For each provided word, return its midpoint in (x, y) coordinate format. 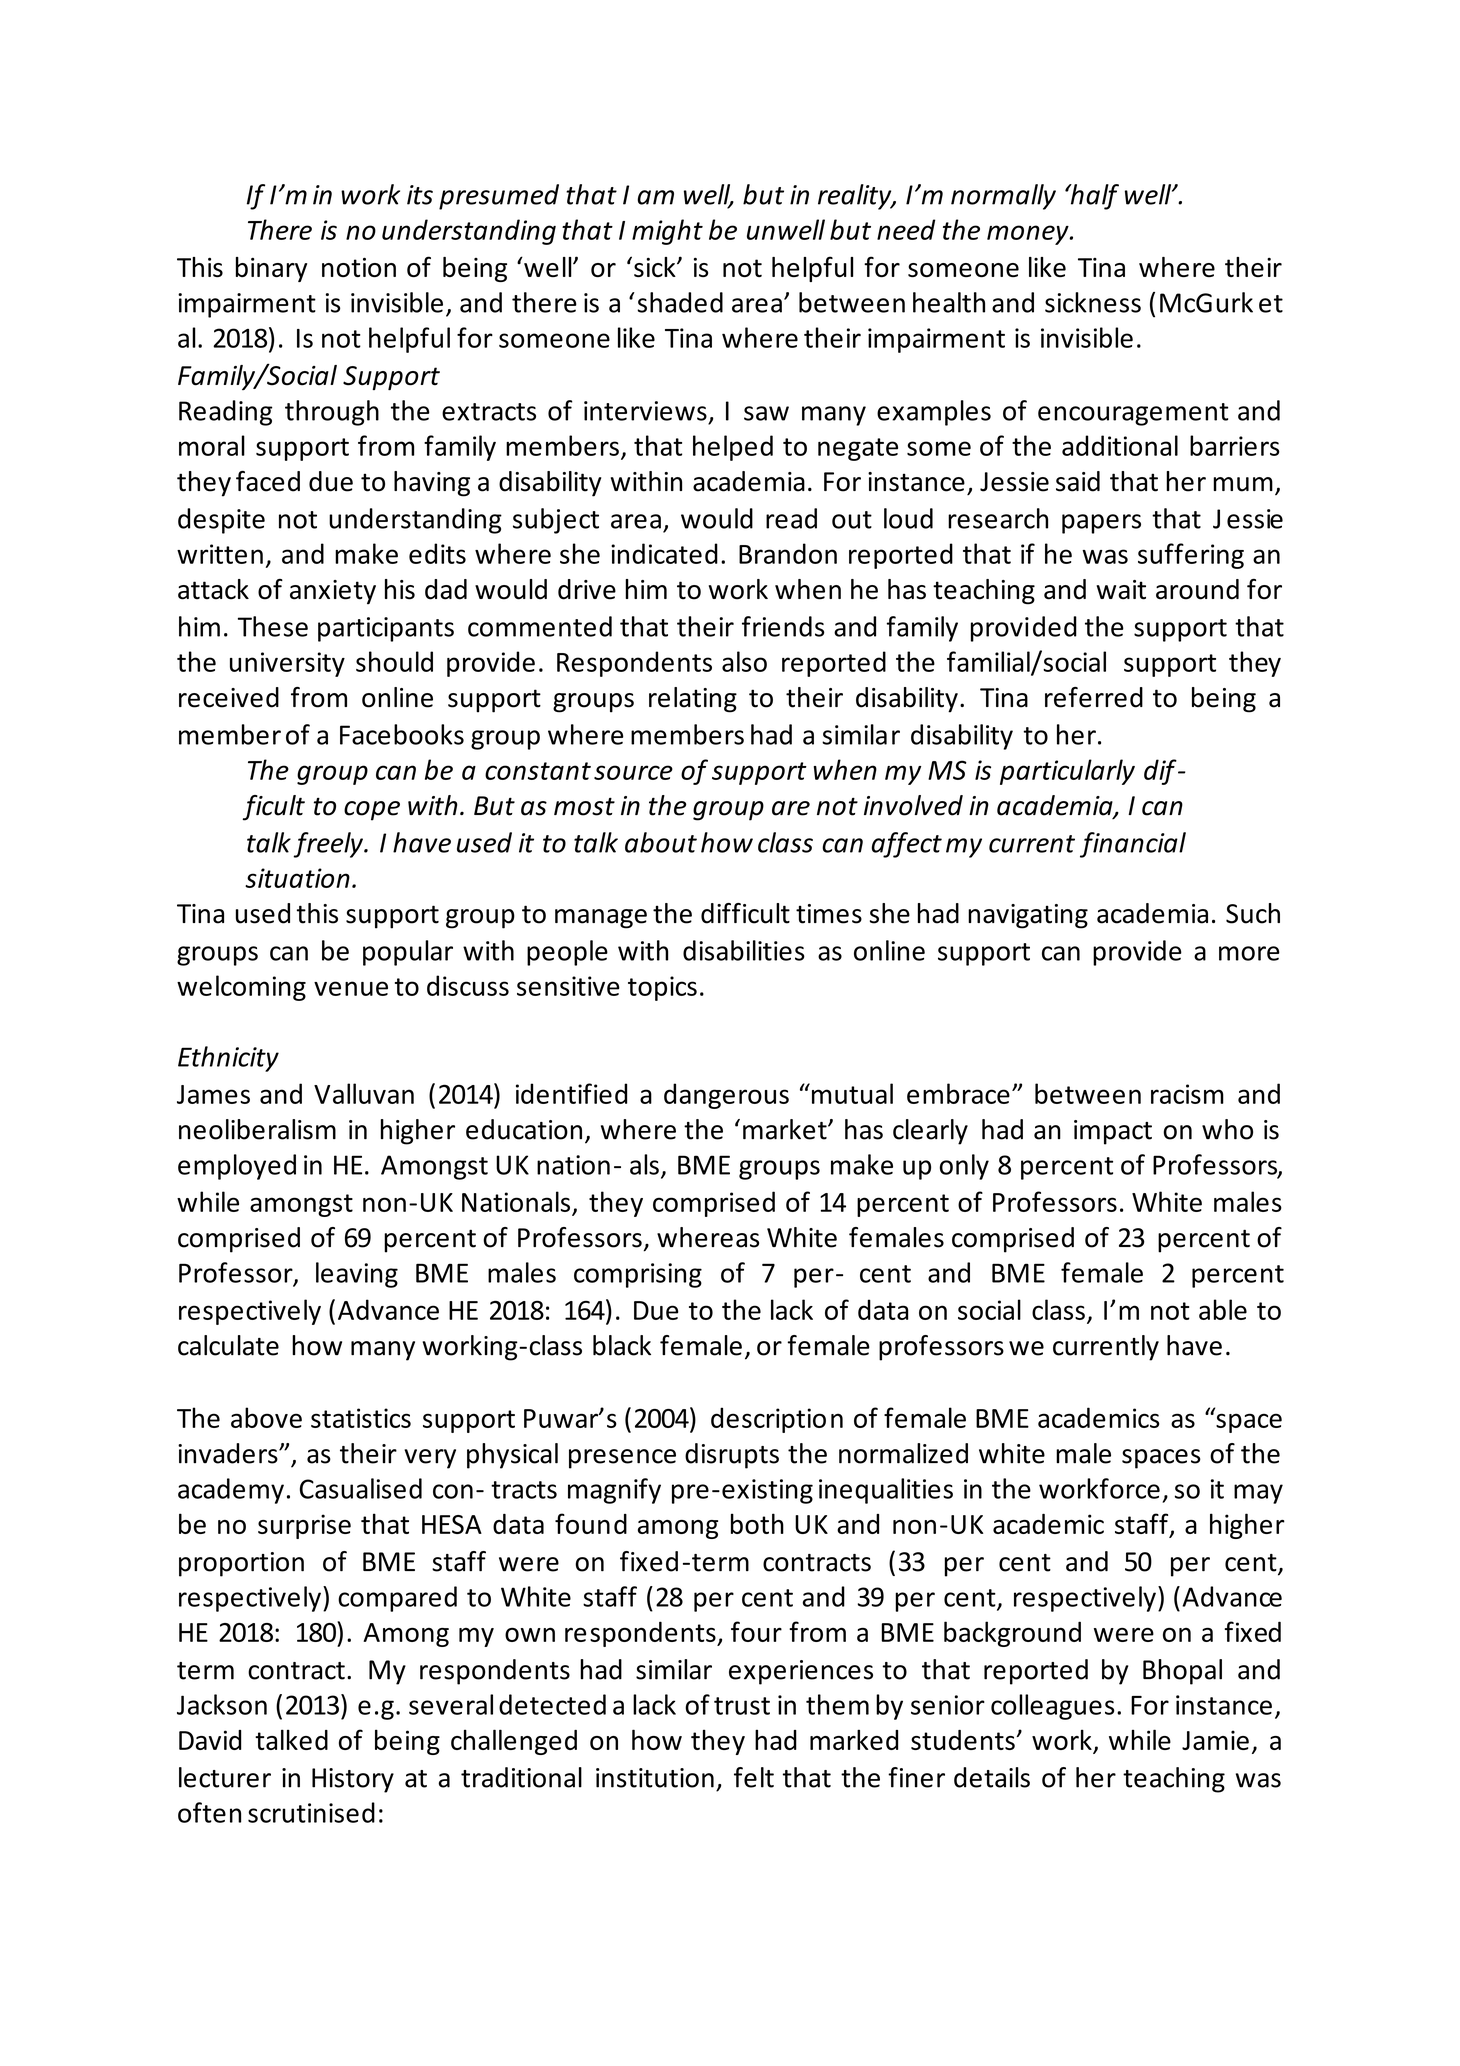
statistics (361, 1418)
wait (1121, 590)
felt (754, 1777)
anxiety (333, 592)
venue (351, 988)
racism (1187, 1094)
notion (359, 267)
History (353, 1780)
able (1223, 1309)
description (777, 1420)
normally (1003, 197)
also (744, 661)
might (667, 232)
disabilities (744, 950)
